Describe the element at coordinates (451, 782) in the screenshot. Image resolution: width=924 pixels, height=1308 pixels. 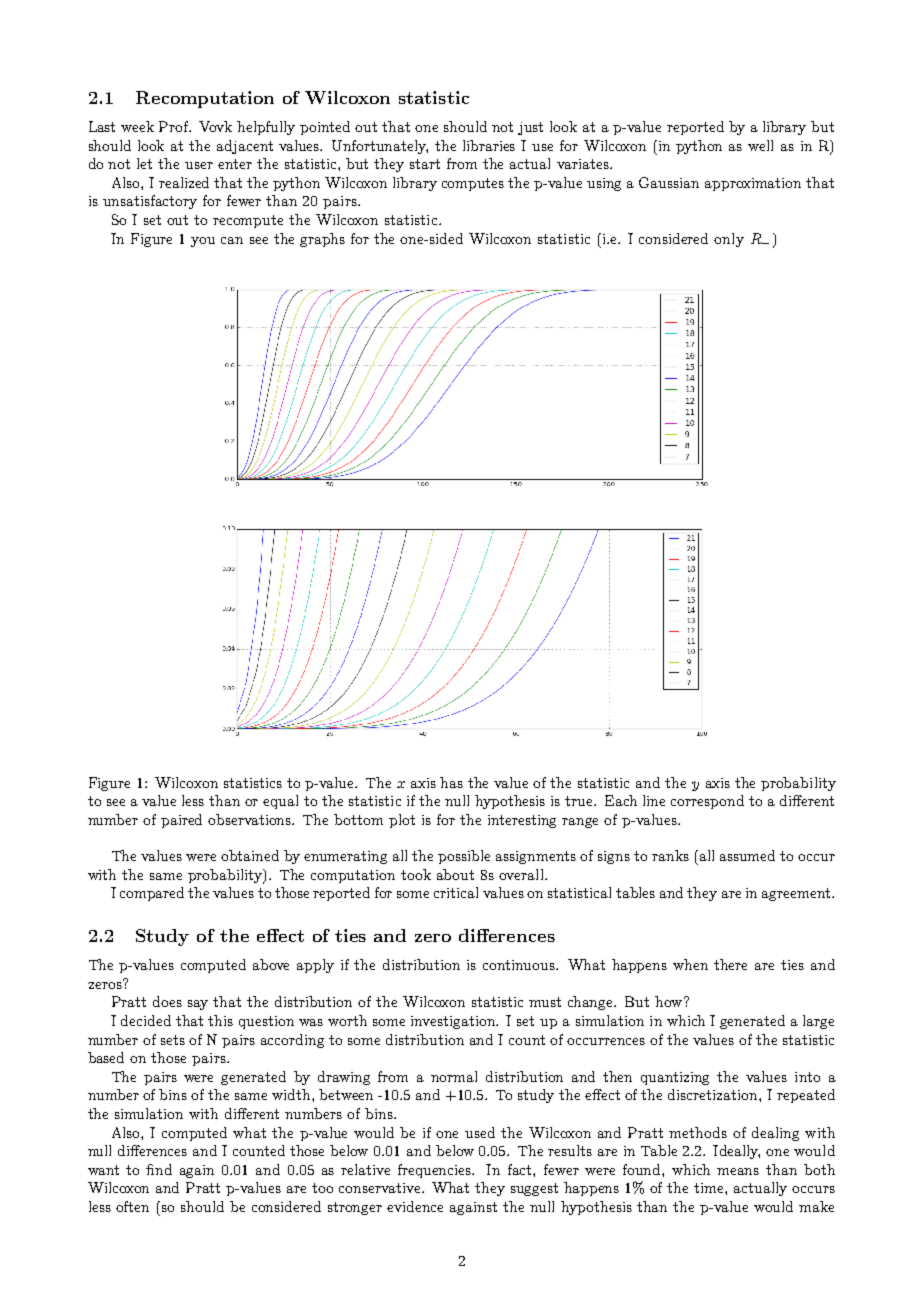
I see `has` at that location.
